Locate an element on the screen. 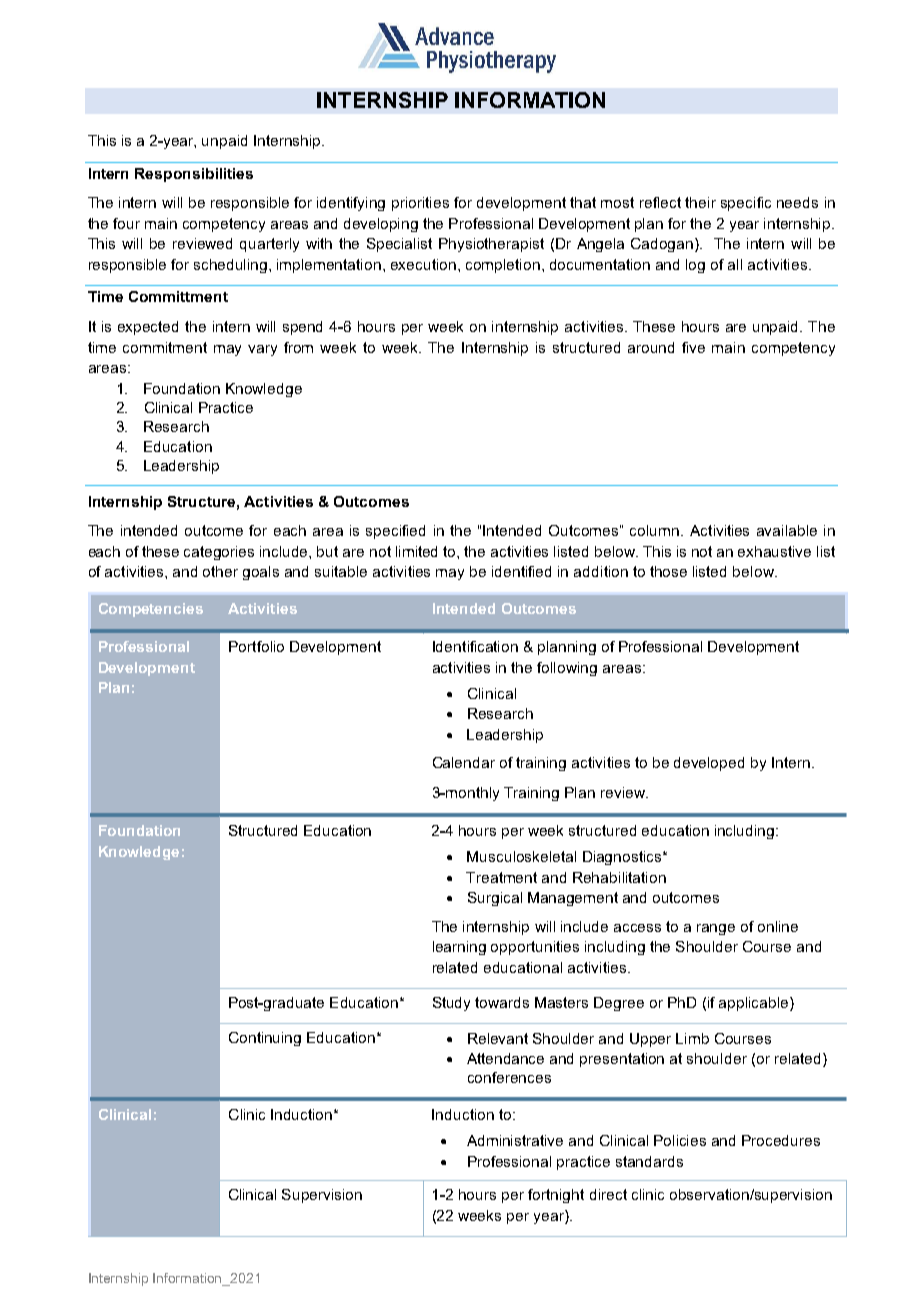 The width and height of the screenshot is (924, 1308). priorities is located at coordinates (420, 204).
